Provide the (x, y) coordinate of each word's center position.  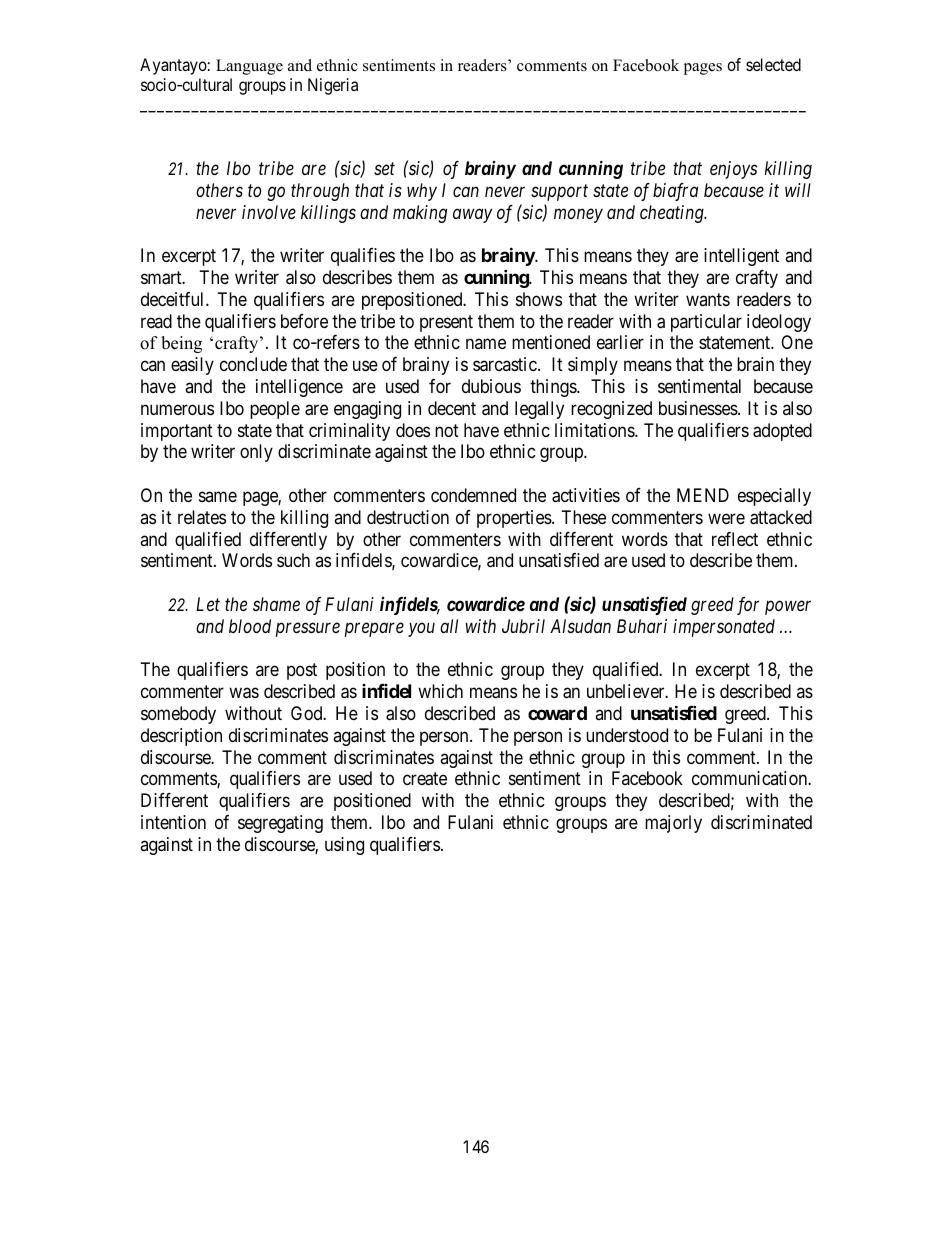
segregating (280, 824)
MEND (703, 495)
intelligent (741, 257)
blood (250, 626)
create (425, 779)
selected (773, 64)
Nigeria (333, 86)
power (788, 608)
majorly (673, 824)
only (256, 453)
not (447, 430)
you (421, 629)
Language (249, 67)
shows (539, 299)
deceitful (174, 299)
